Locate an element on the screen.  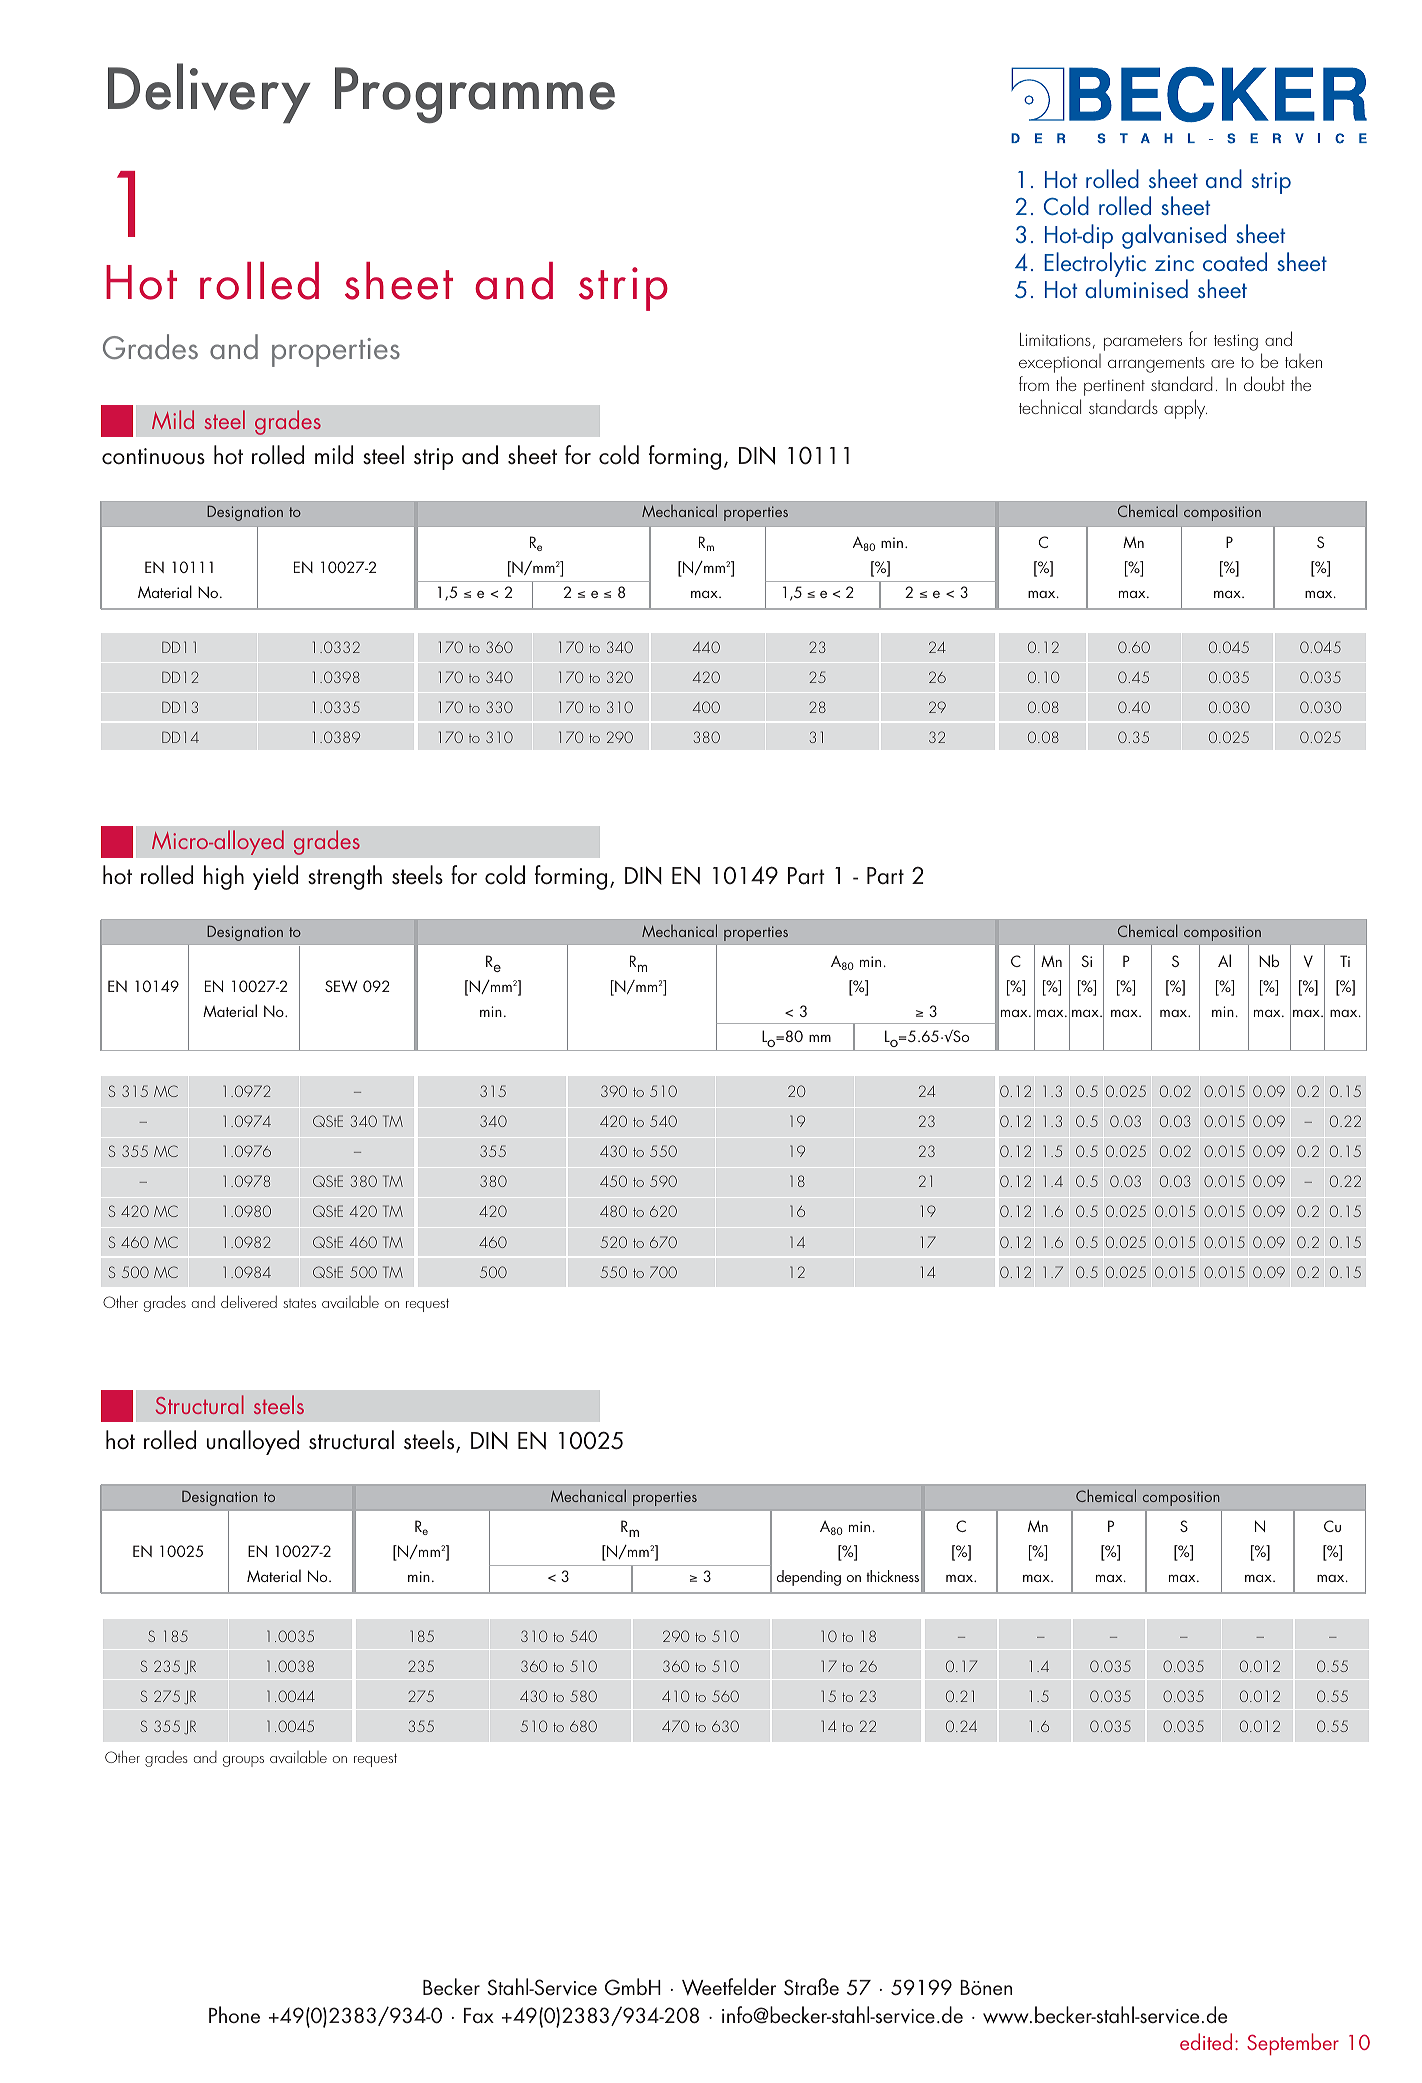
depending is located at coordinates (809, 1578).
